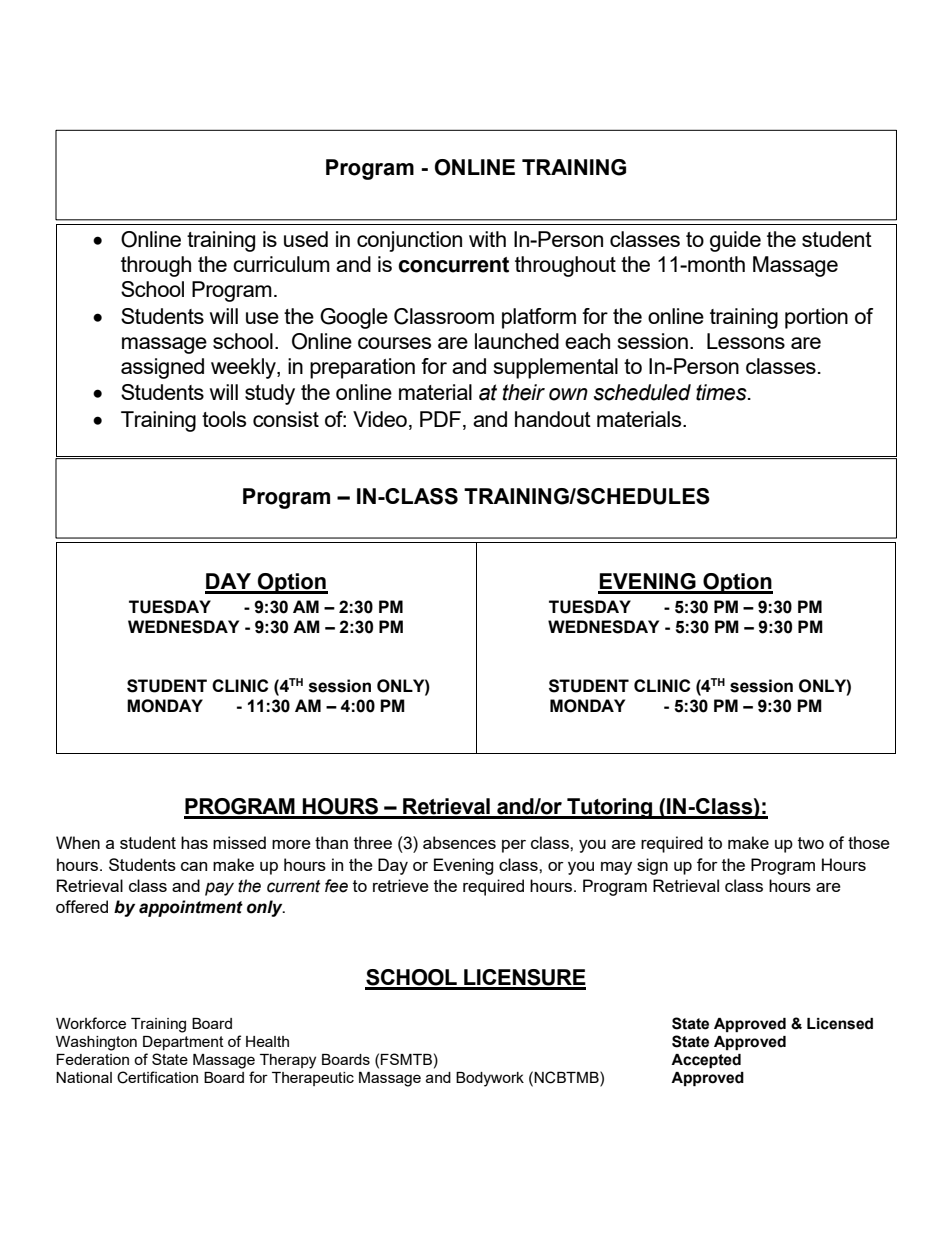 This screenshot has width=952, height=1233. Describe the element at coordinates (487, 239) in the screenshot. I see `with` at that location.
